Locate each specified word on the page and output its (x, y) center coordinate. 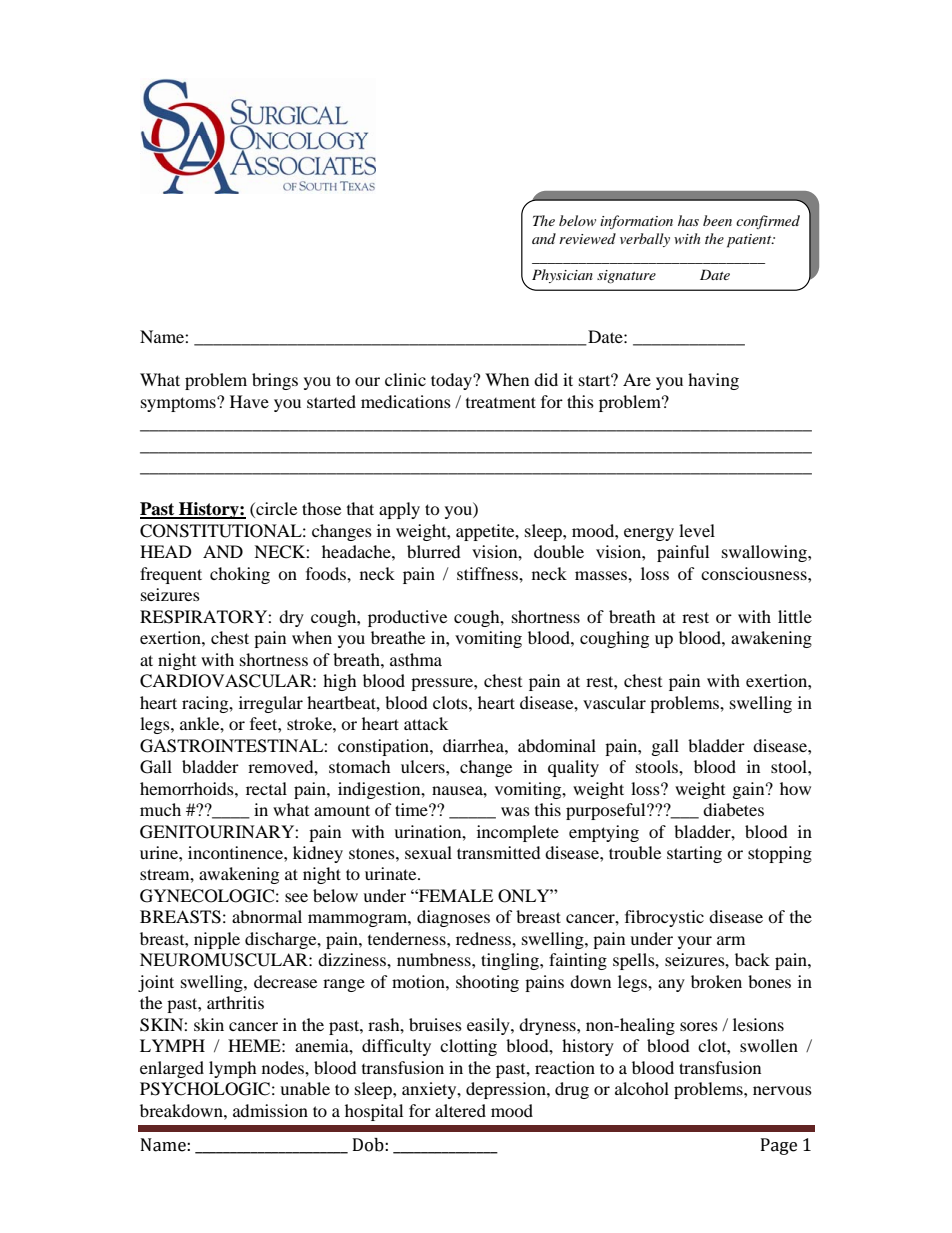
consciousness (755, 573)
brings (275, 381)
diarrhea (474, 745)
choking (240, 575)
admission (270, 1110)
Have (249, 401)
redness (484, 938)
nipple (217, 940)
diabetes (733, 809)
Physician (562, 276)
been (717, 220)
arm (731, 940)
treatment (501, 402)
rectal (266, 788)
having (713, 381)
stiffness (488, 573)
